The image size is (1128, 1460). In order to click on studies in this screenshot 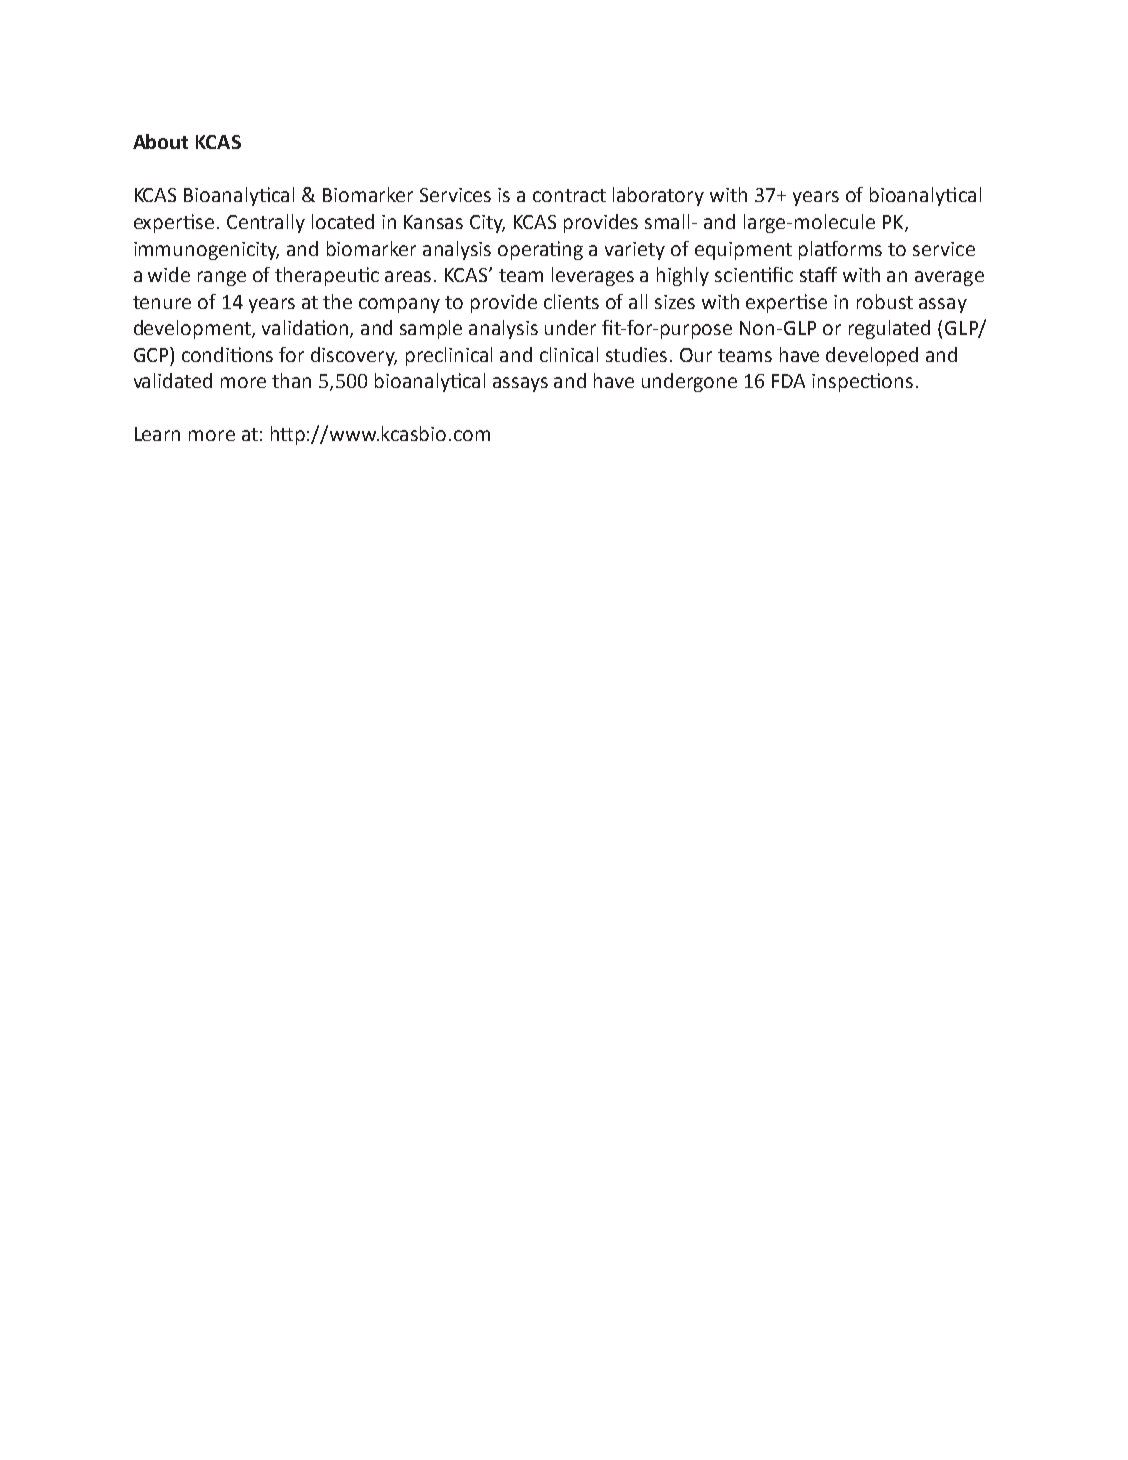, I will do `click(638, 354)`.
